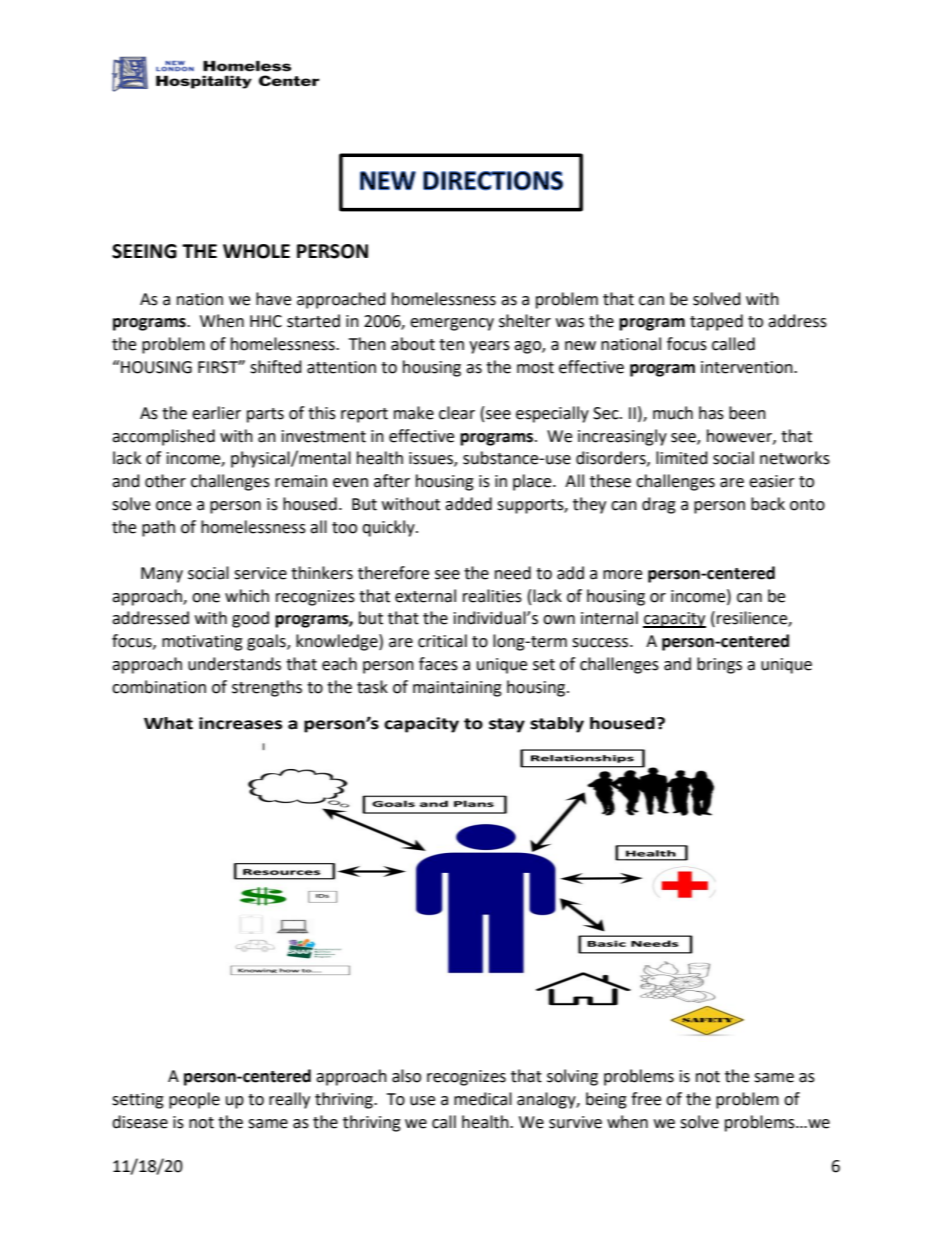 Image resolution: width=952 pixels, height=1233 pixels. What do you see at coordinates (165, 481) in the image?
I see `other` at bounding box center [165, 481].
